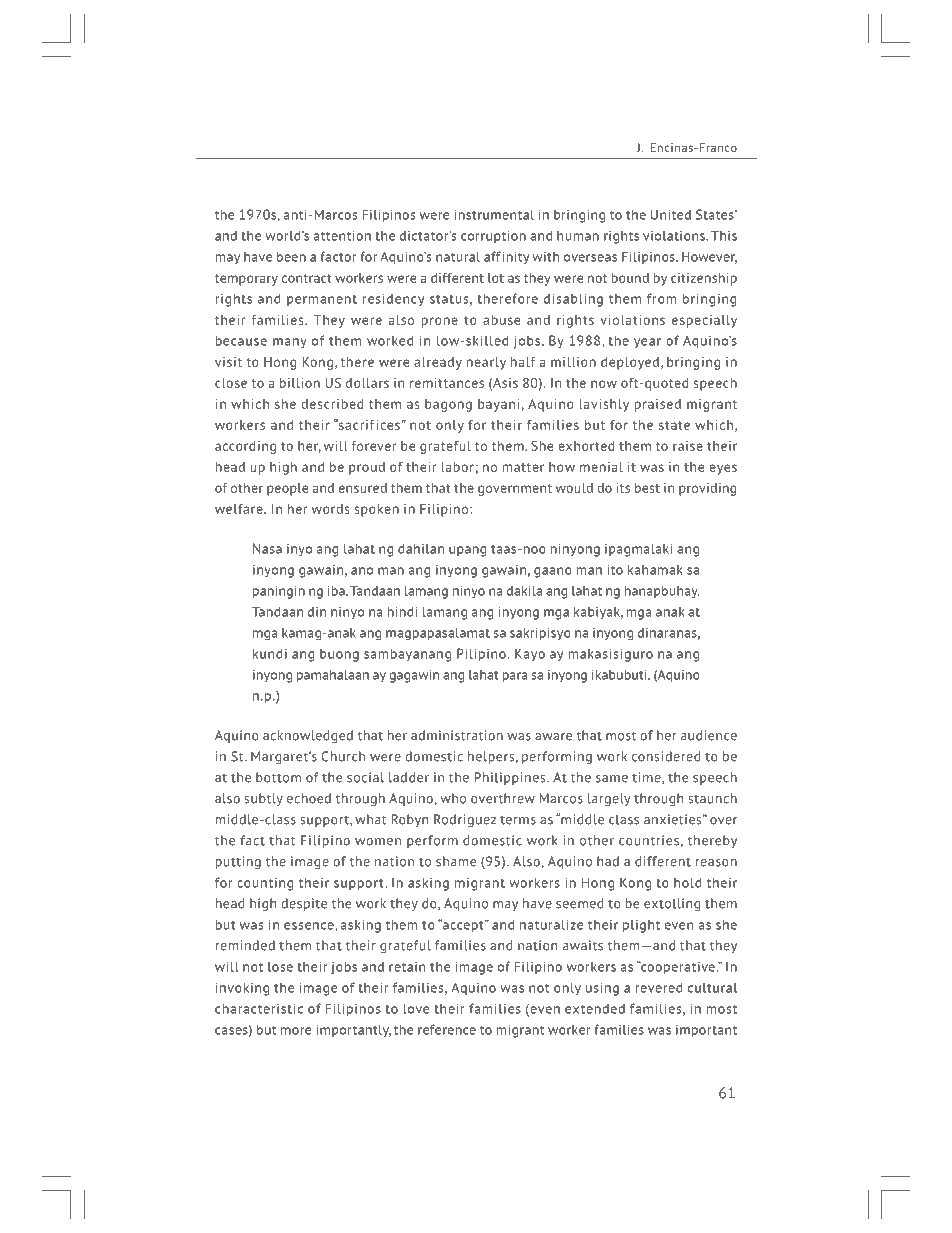  I want to click on billion, so click(300, 383).
